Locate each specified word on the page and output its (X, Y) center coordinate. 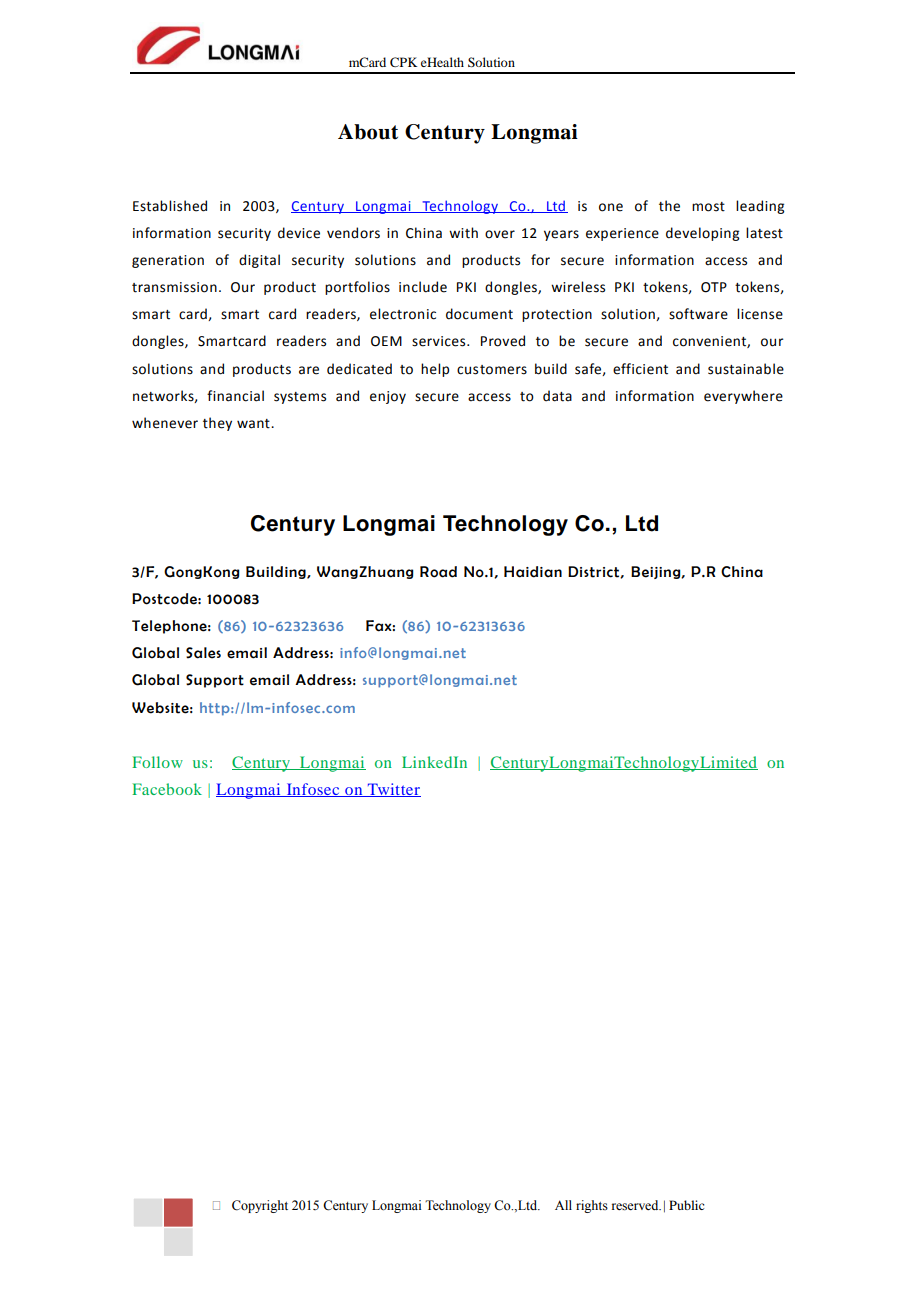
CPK (404, 62)
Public (686, 1205)
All (563, 1205)
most (708, 207)
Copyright (260, 1206)
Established (170, 206)
